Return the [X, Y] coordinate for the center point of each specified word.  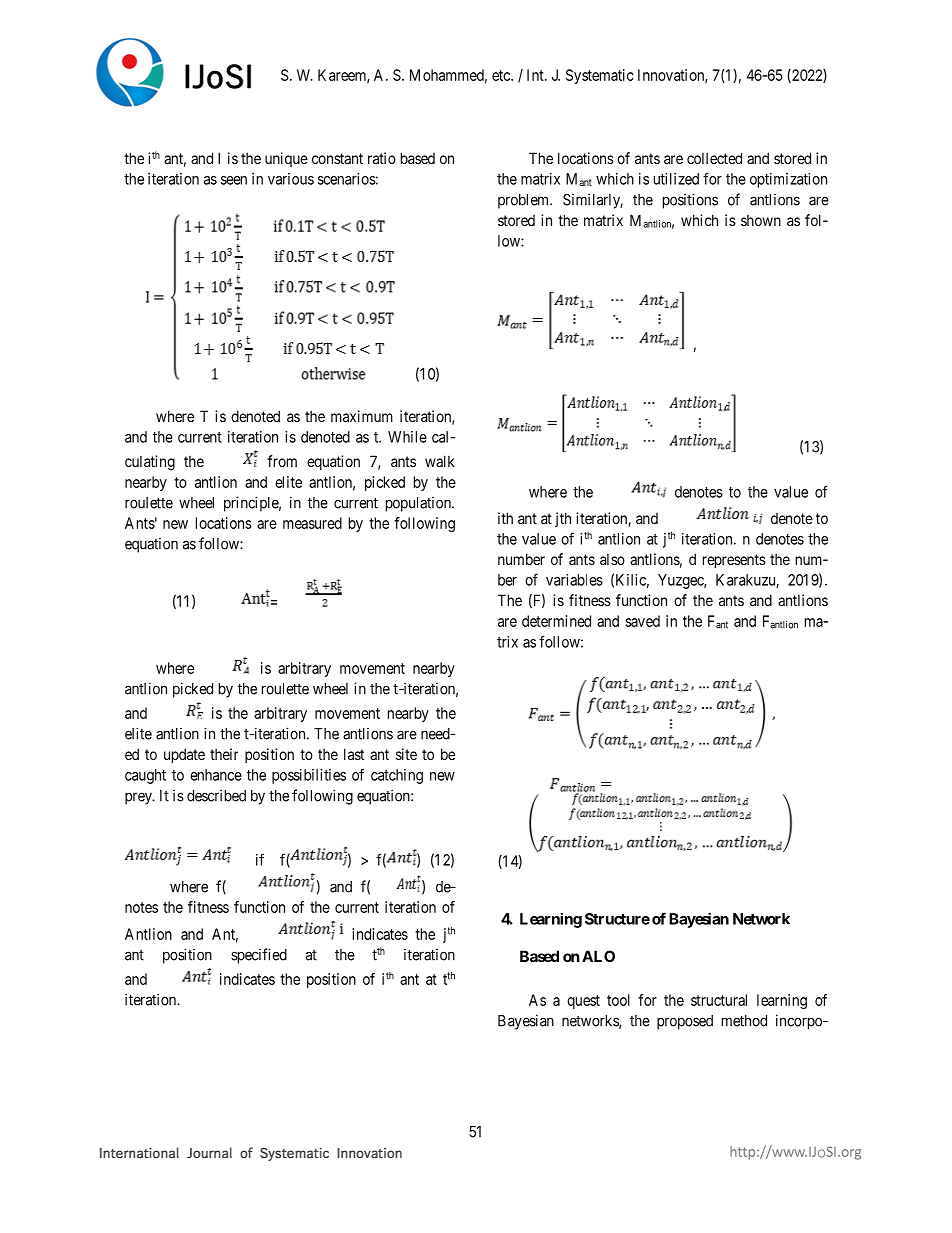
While [407, 437]
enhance [216, 775]
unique [286, 159]
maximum [362, 416]
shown [761, 220]
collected [714, 158]
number [521, 559]
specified [259, 956]
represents [734, 561]
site [406, 754]
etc [502, 75]
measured [312, 523]
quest [583, 1002]
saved [642, 621]
